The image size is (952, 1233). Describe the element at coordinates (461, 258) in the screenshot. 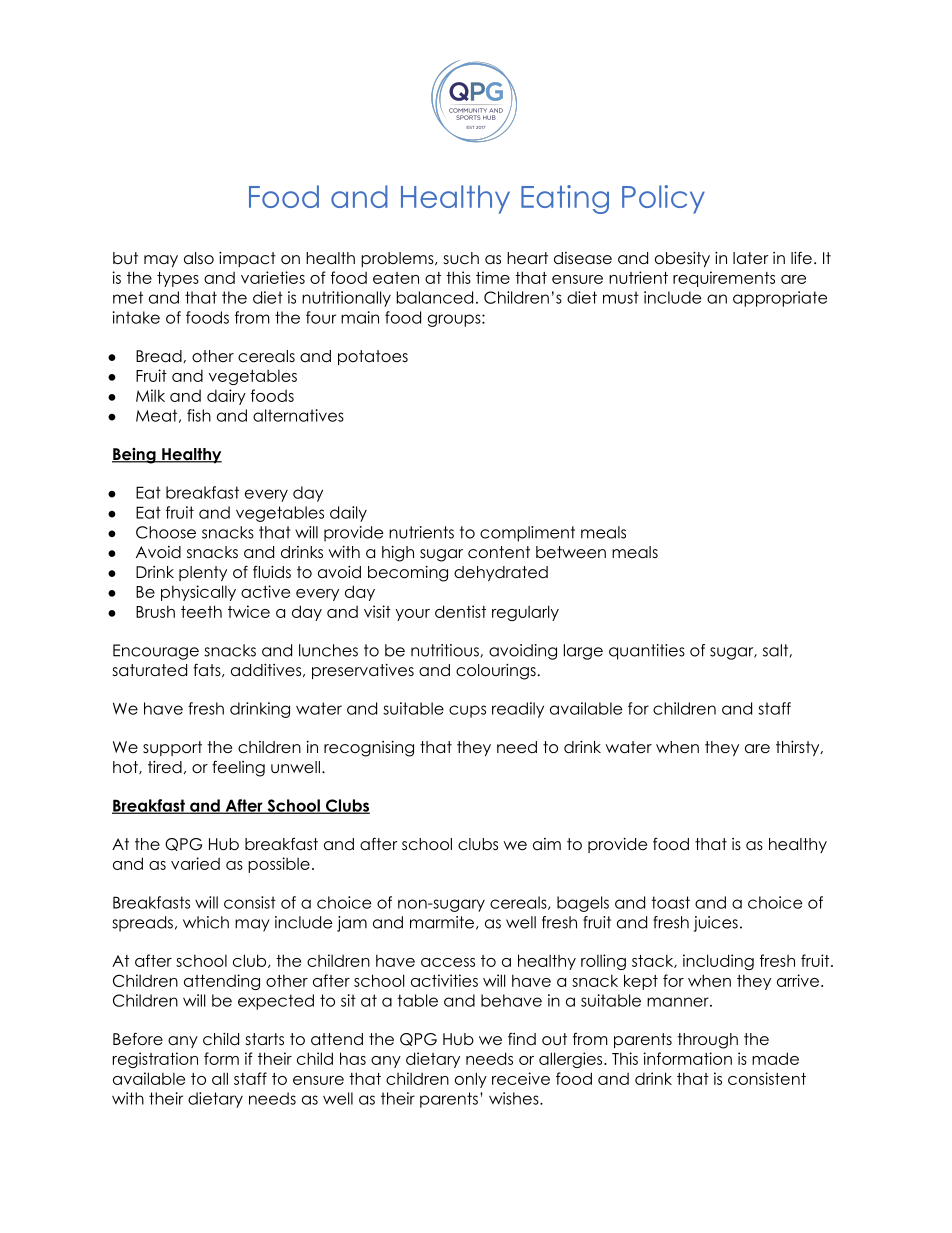

I see `such` at that location.
